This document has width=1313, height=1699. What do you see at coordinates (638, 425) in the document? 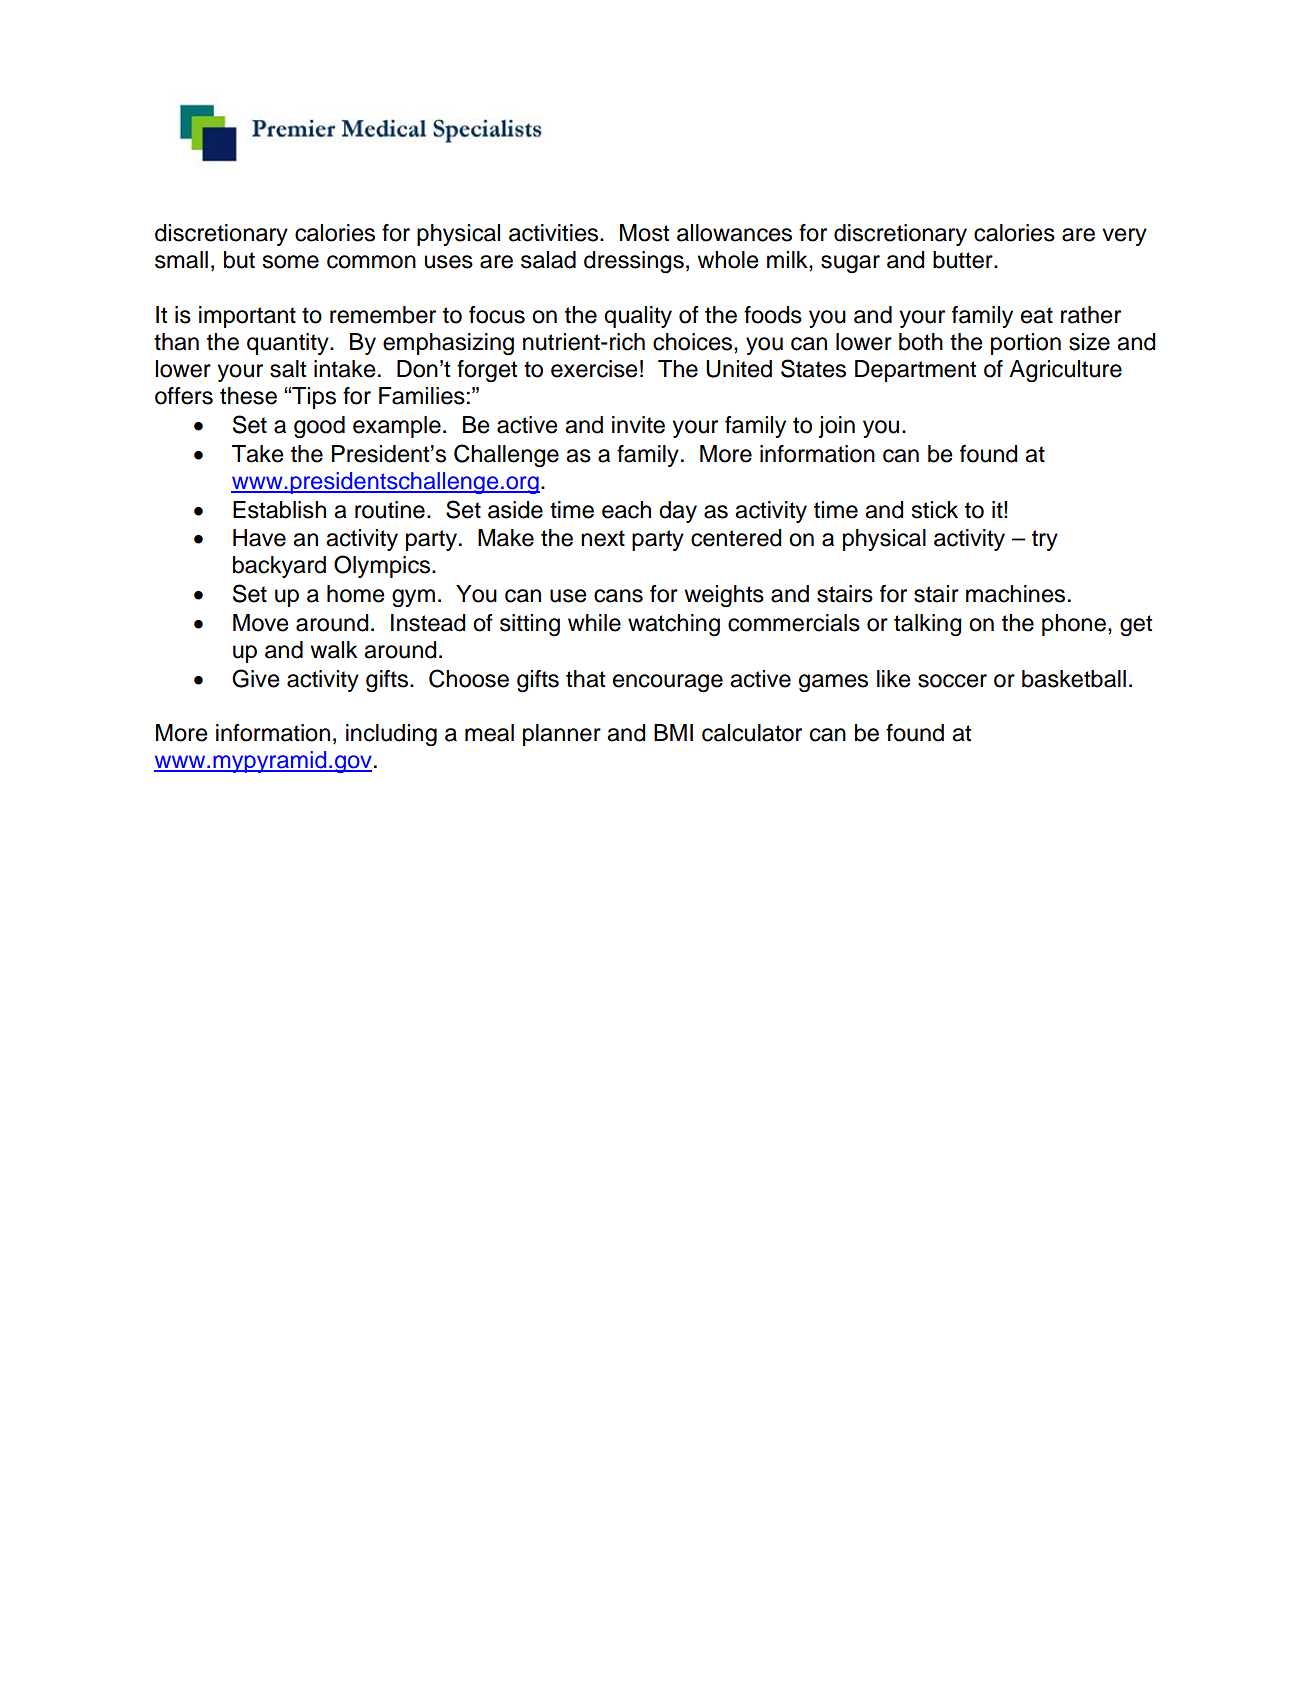
I see `invite` at bounding box center [638, 425].
